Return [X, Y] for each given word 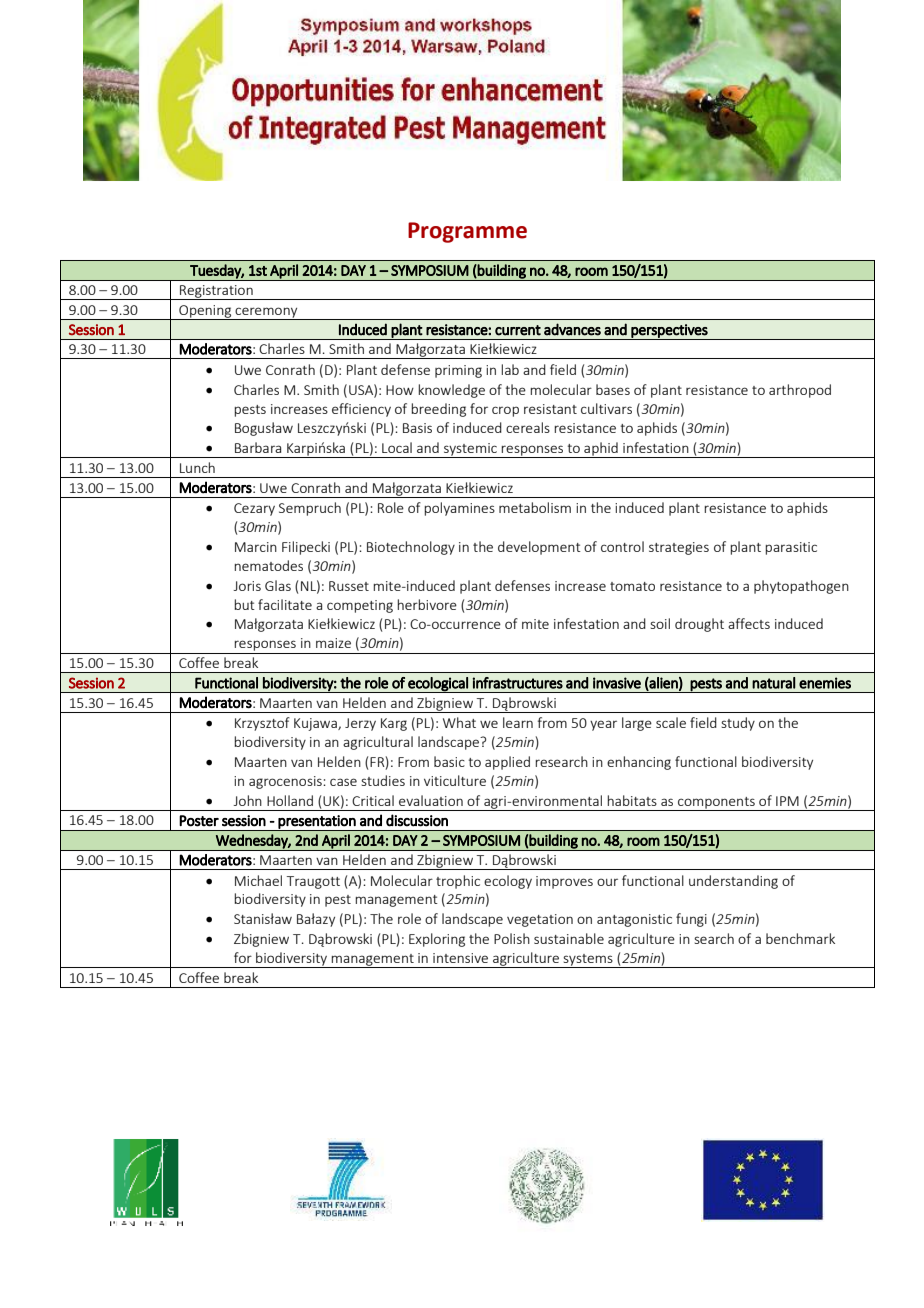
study [738, 724]
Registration [216, 292]
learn [518, 722]
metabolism [535, 507]
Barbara [258, 447]
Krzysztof [262, 724]
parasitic [791, 548]
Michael [258, 880]
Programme [467, 232]
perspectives [669, 332]
